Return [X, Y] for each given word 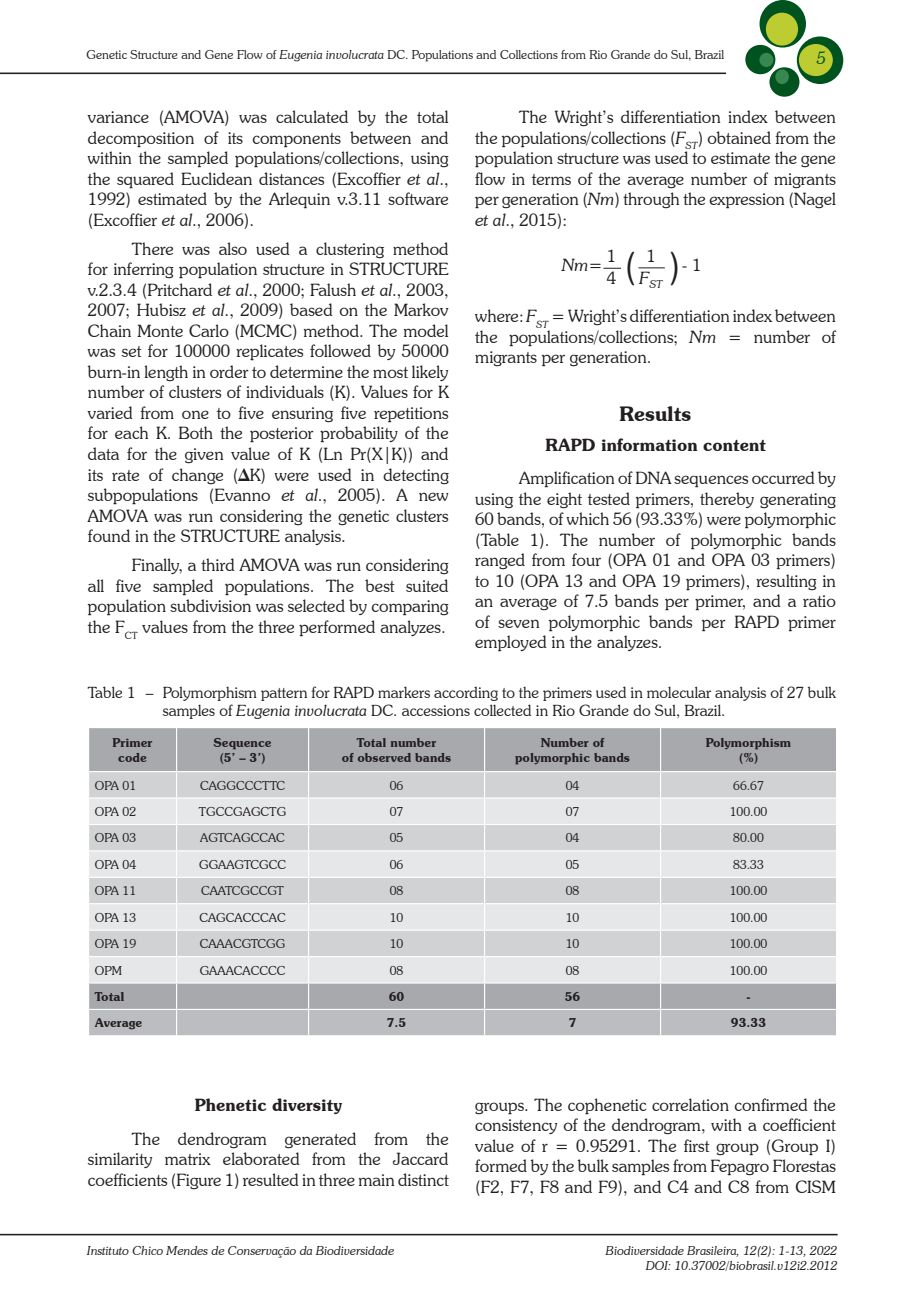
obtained [739, 137]
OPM [108, 970]
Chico [147, 1250]
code [132, 757]
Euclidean [216, 178]
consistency [516, 1126]
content [734, 445]
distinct [423, 1179]
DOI [658, 1265]
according [466, 693]
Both [196, 432]
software [418, 198]
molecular [679, 692]
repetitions [411, 415]
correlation [690, 1104]
